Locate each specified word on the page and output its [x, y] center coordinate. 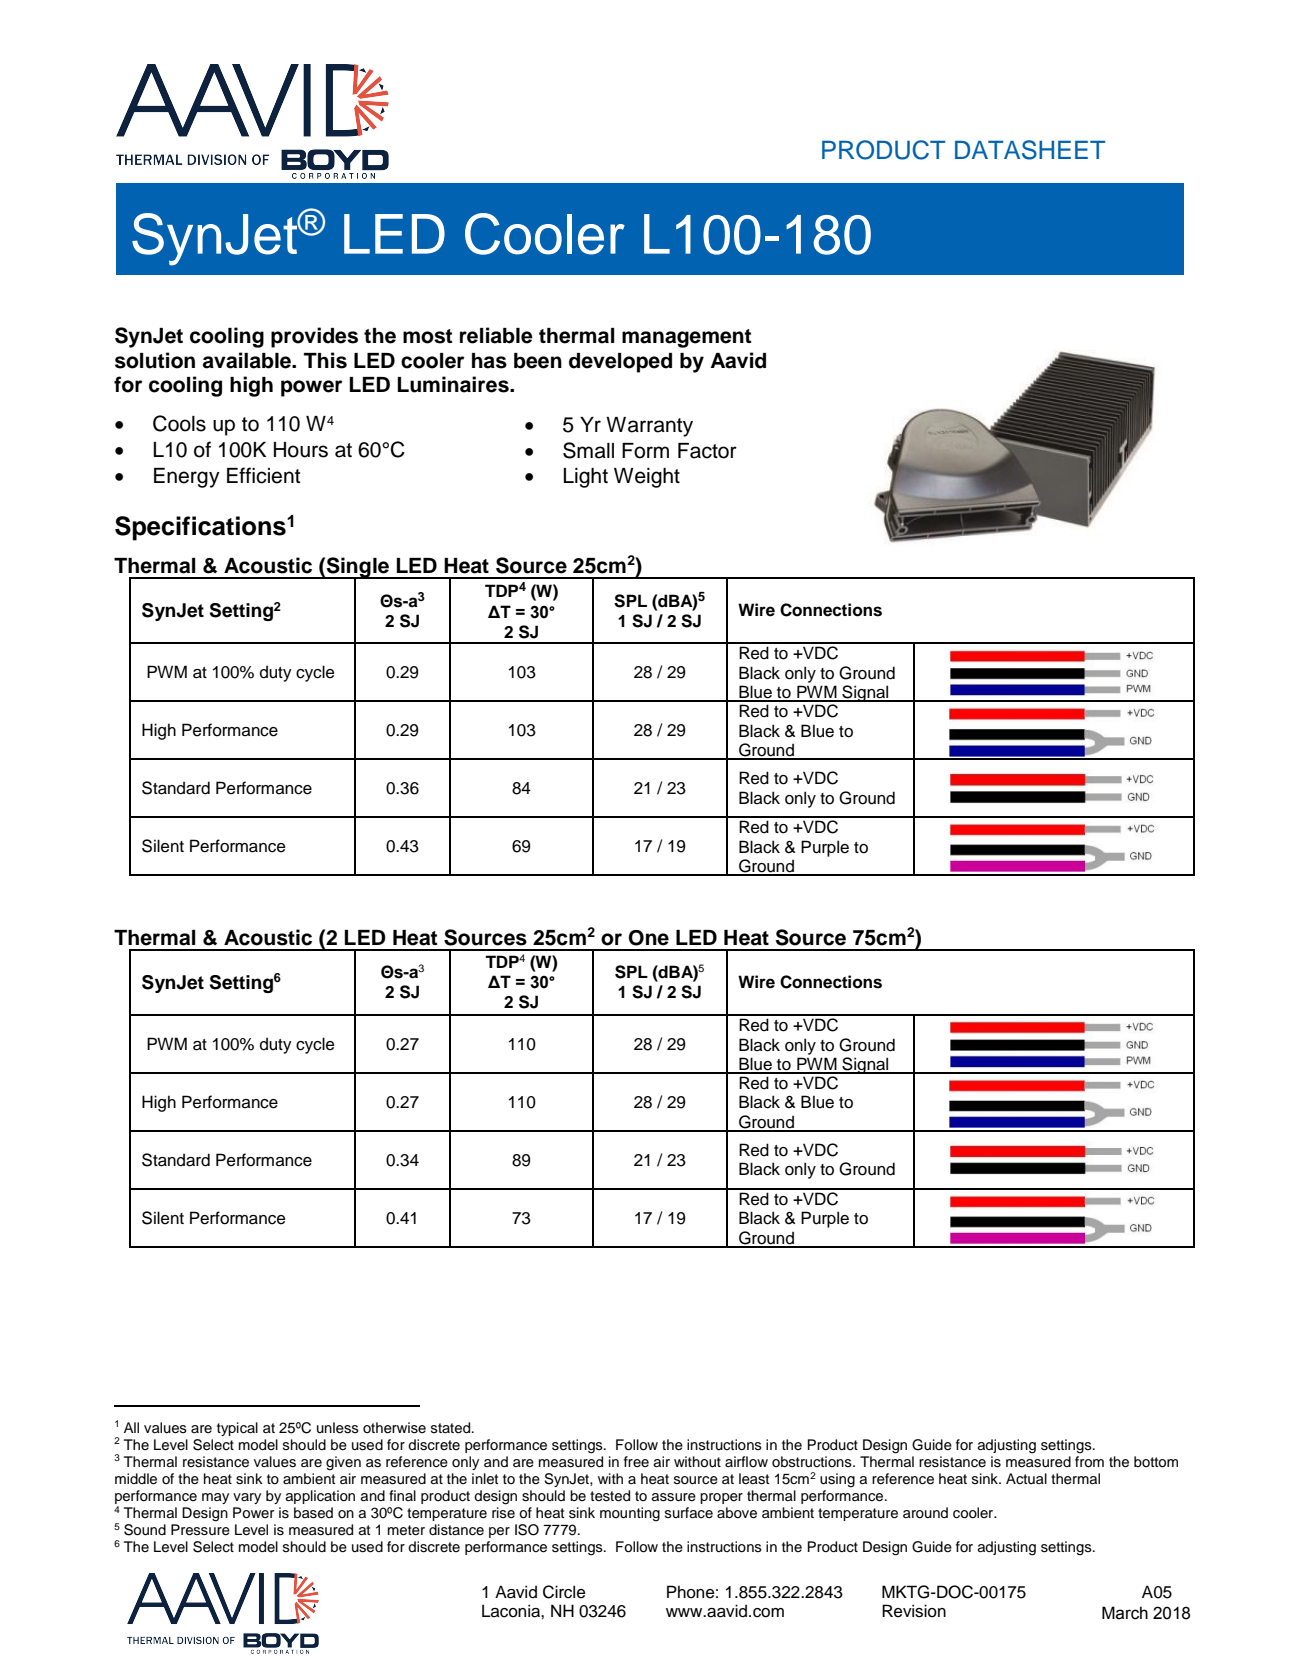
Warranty [649, 427]
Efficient [263, 475]
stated [452, 1428]
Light [585, 478]
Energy [187, 478]
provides [314, 337]
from [1089, 1462]
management [687, 338]
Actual [1026, 1478]
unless [338, 1428]
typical [237, 1429]
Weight [647, 478]
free [636, 1461]
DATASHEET [1030, 150]
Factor [707, 451]
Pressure [200, 1530]
